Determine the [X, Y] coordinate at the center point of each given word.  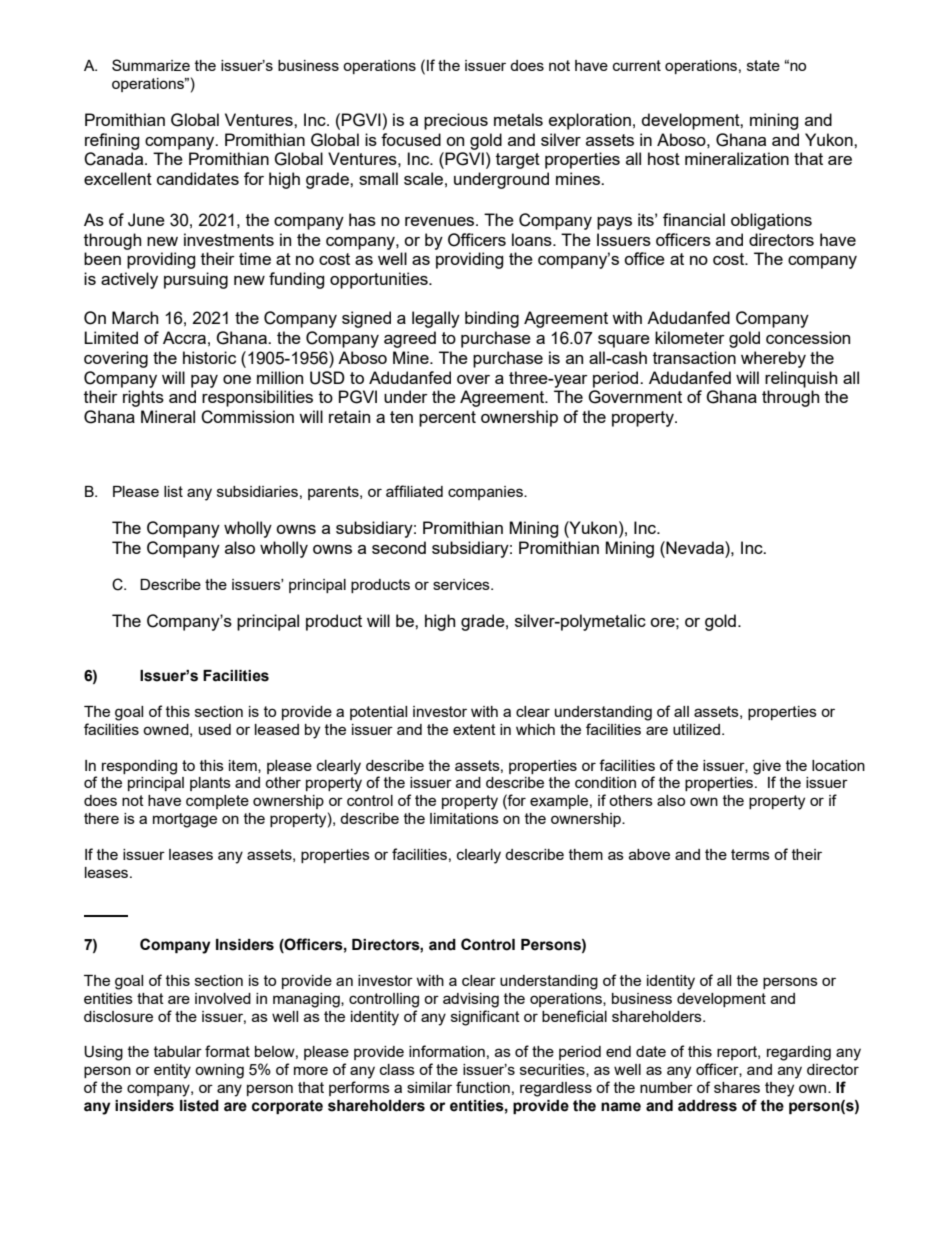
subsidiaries [257, 491]
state [763, 65]
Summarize [151, 65]
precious [456, 121]
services [462, 584]
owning [219, 1071]
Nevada [695, 547]
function [483, 1087]
